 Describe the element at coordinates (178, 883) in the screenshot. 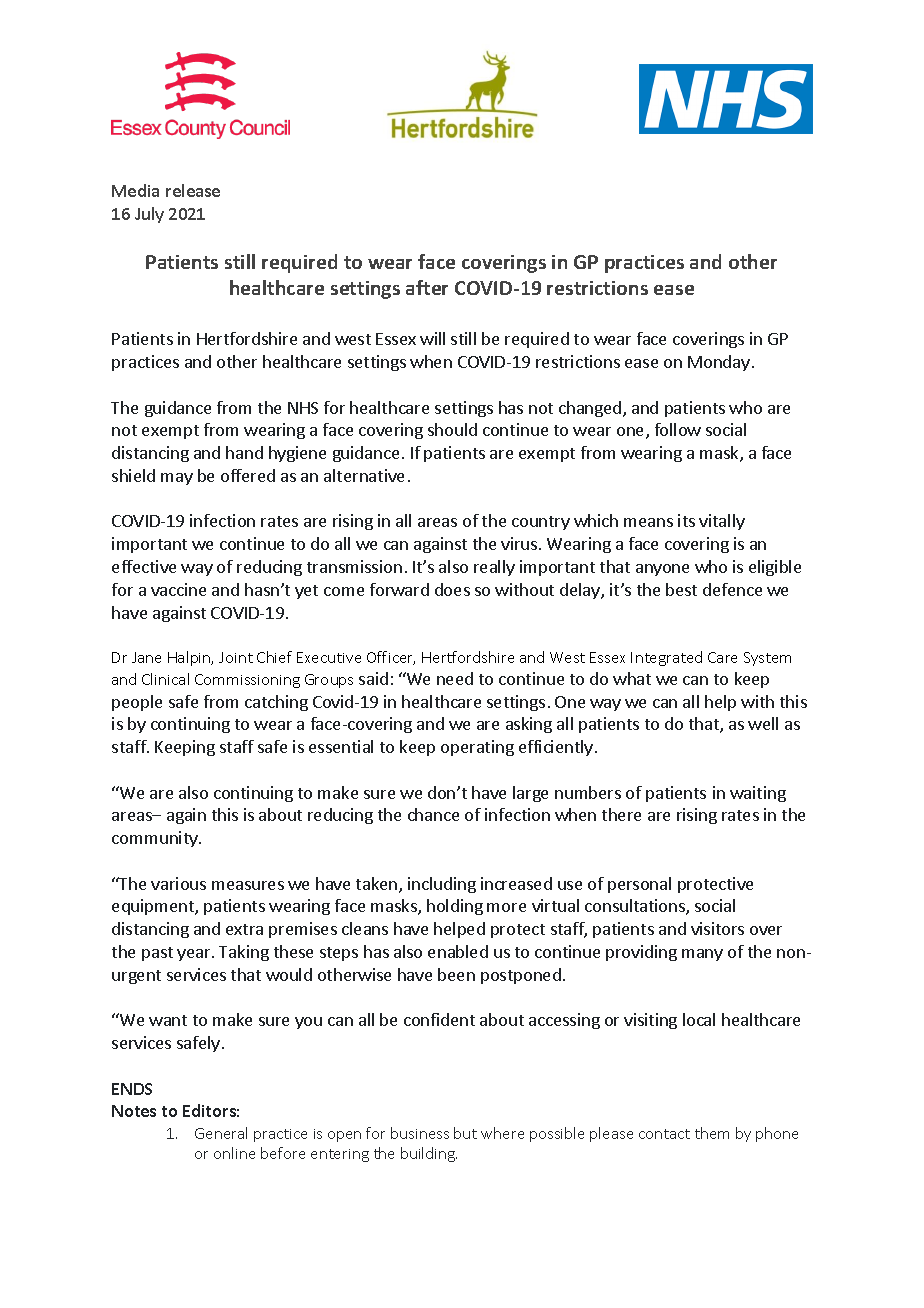

I see `various` at that location.
